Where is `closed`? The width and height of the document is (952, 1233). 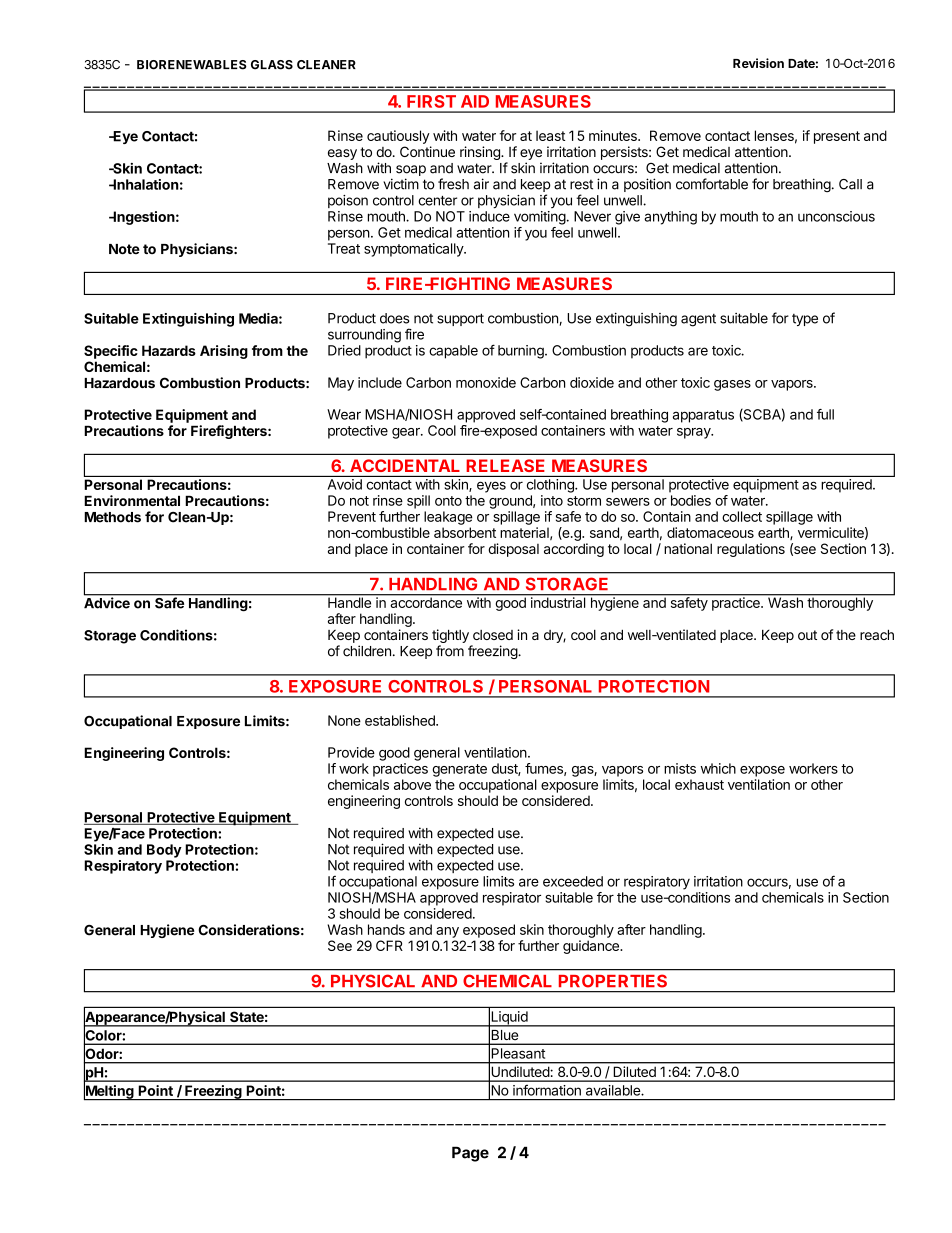 closed is located at coordinates (493, 635).
